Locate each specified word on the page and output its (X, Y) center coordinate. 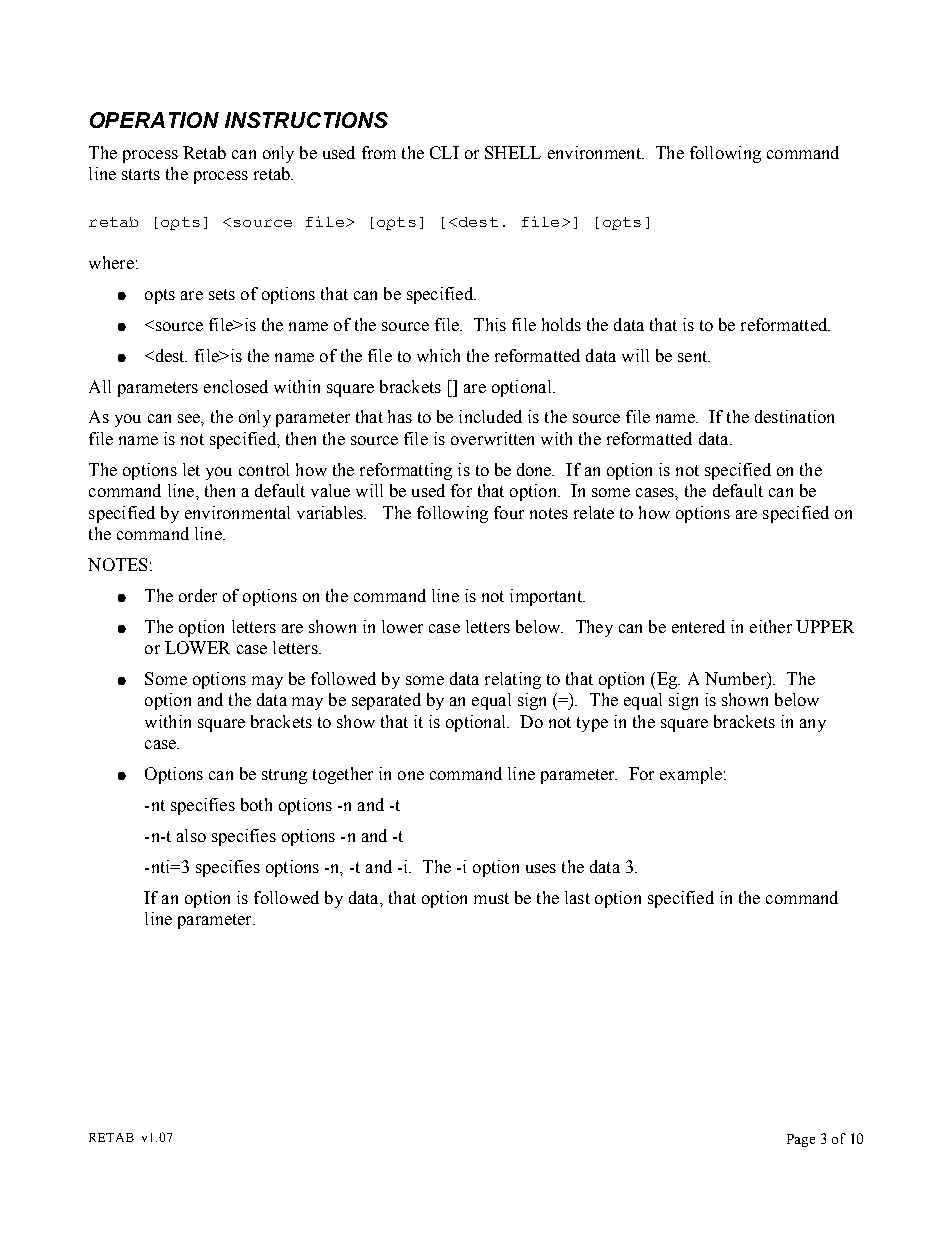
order (198, 595)
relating (513, 680)
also (191, 835)
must (491, 898)
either (771, 626)
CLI (444, 152)
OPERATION (154, 120)
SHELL (513, 152)
